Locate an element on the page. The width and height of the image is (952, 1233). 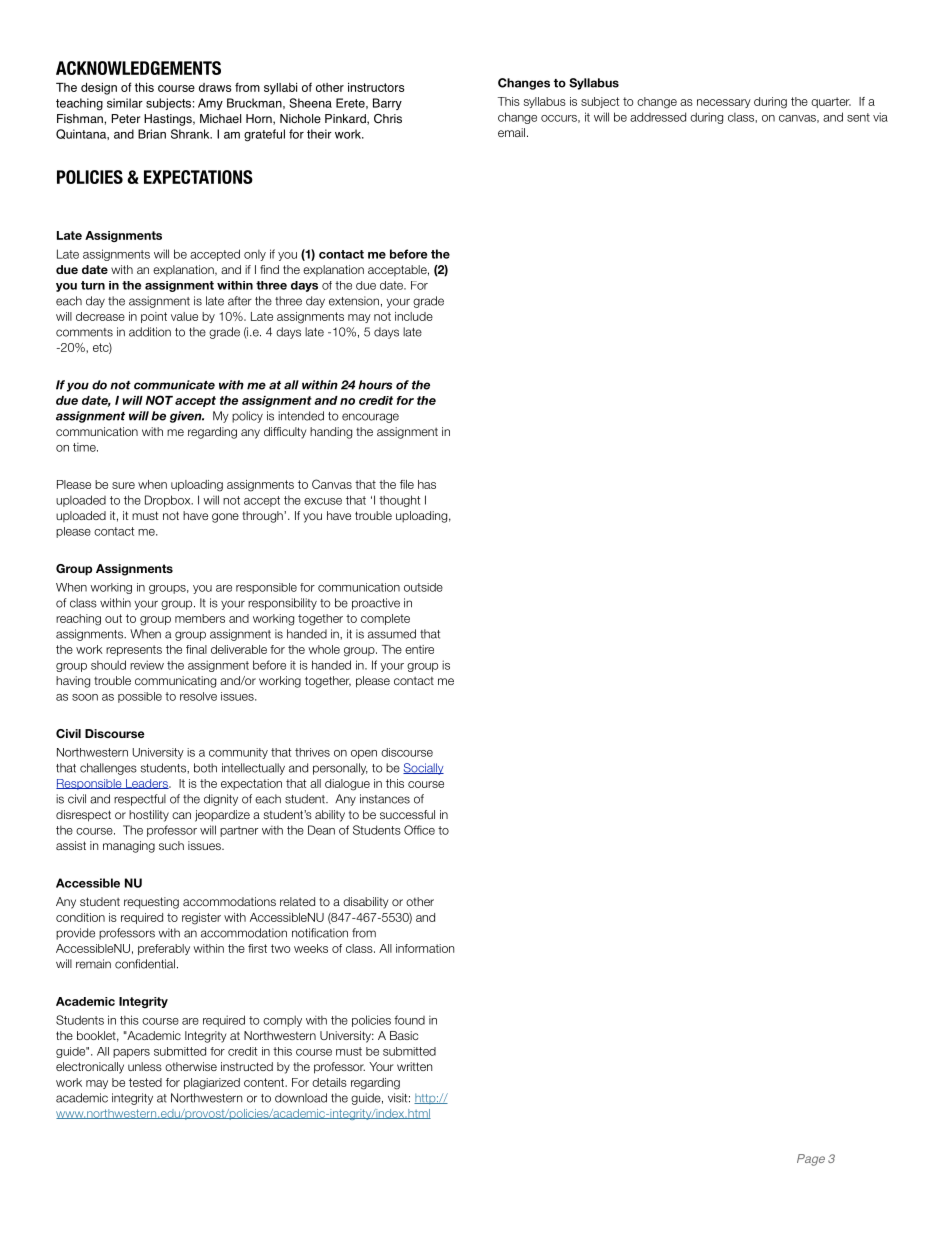
tested is located at coordinates (145, 1082).
